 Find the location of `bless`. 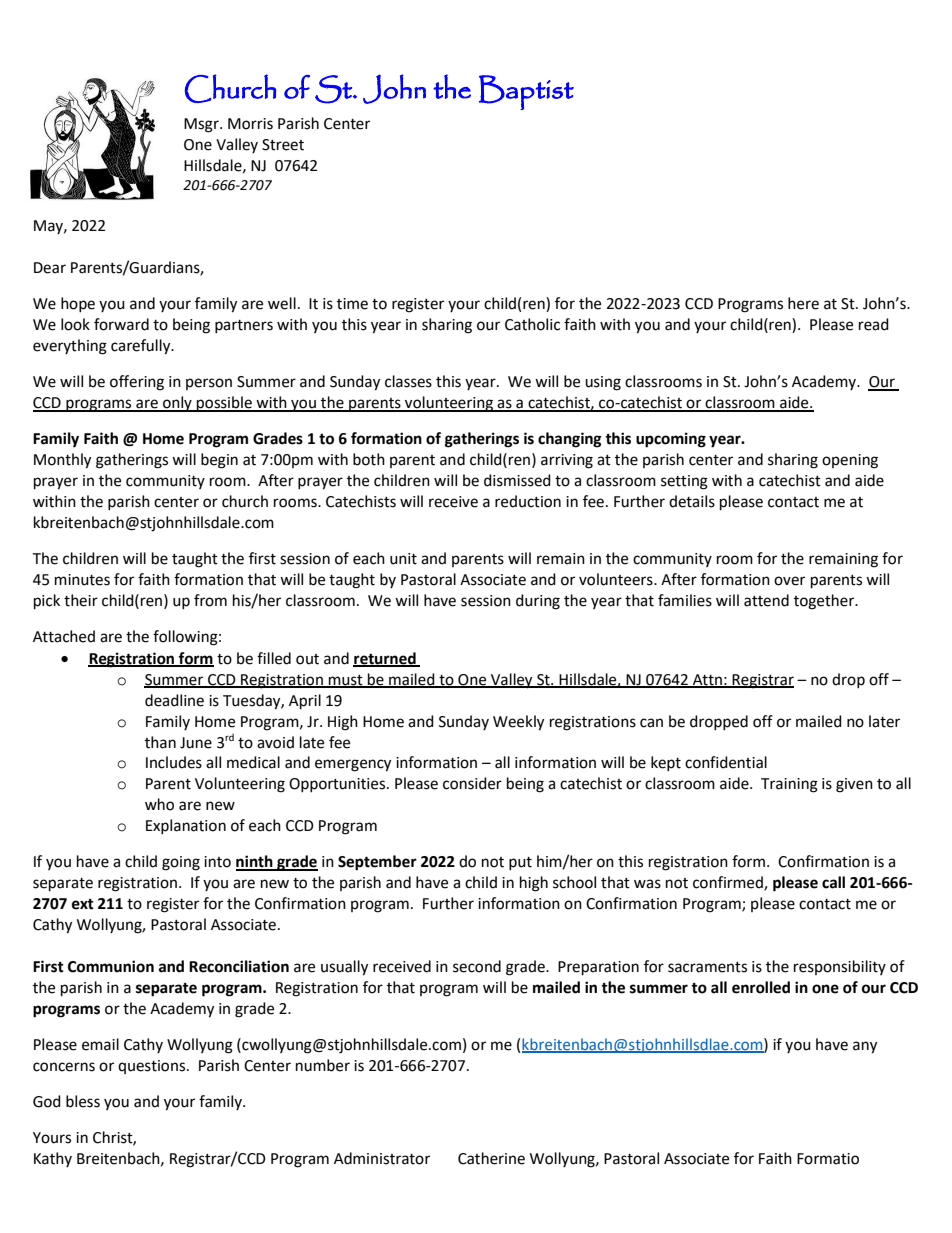

bless is located at coordinates (83, 1101).
